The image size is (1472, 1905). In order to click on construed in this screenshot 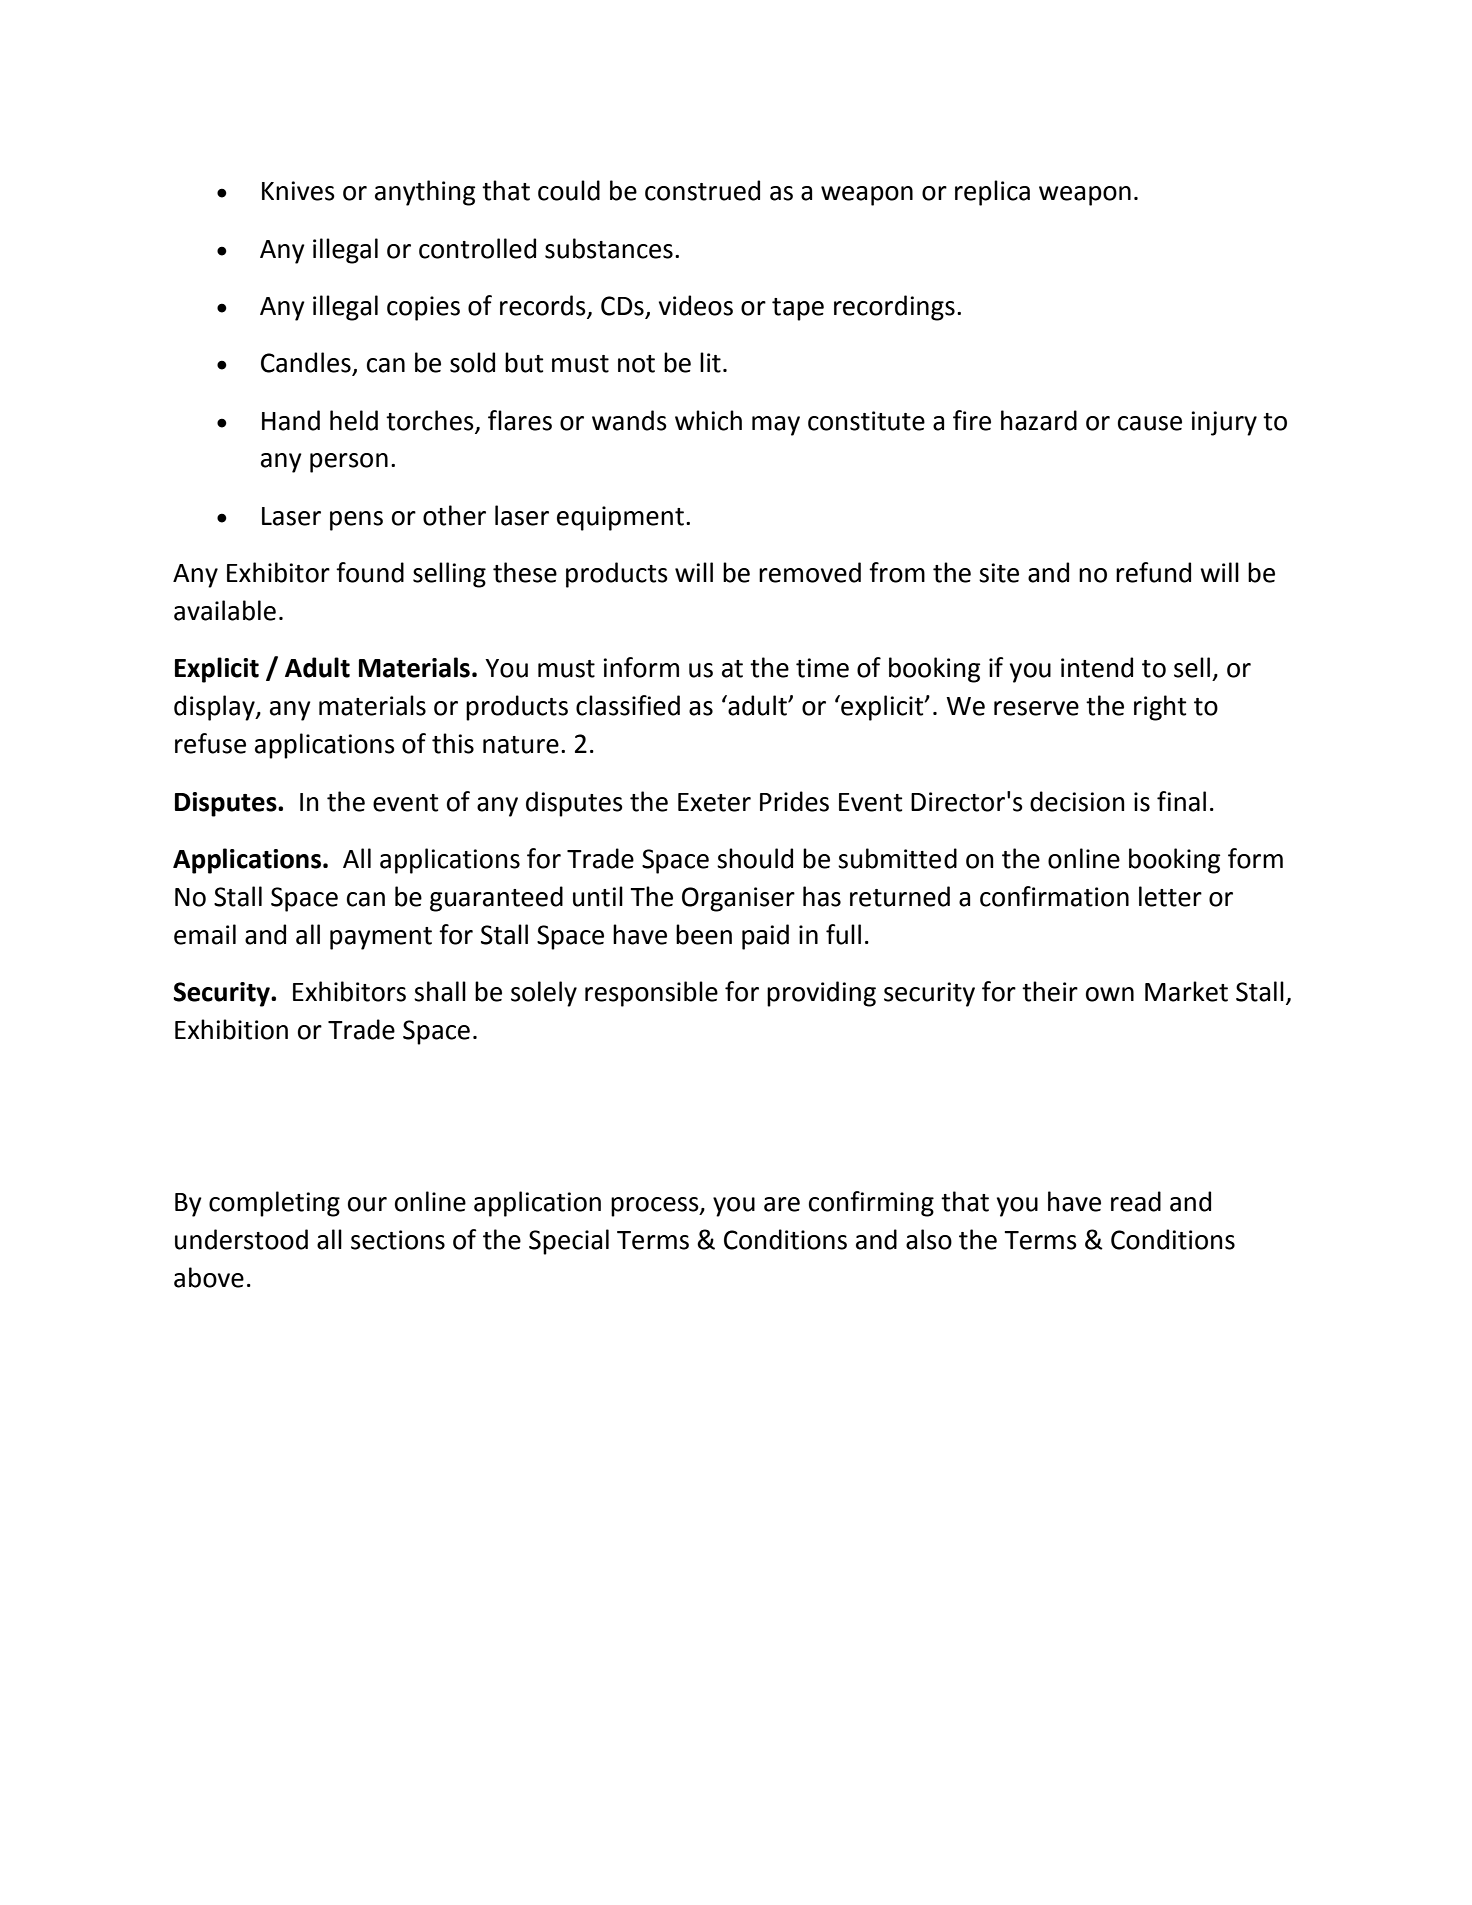, I will do `click(702, 190)`.
